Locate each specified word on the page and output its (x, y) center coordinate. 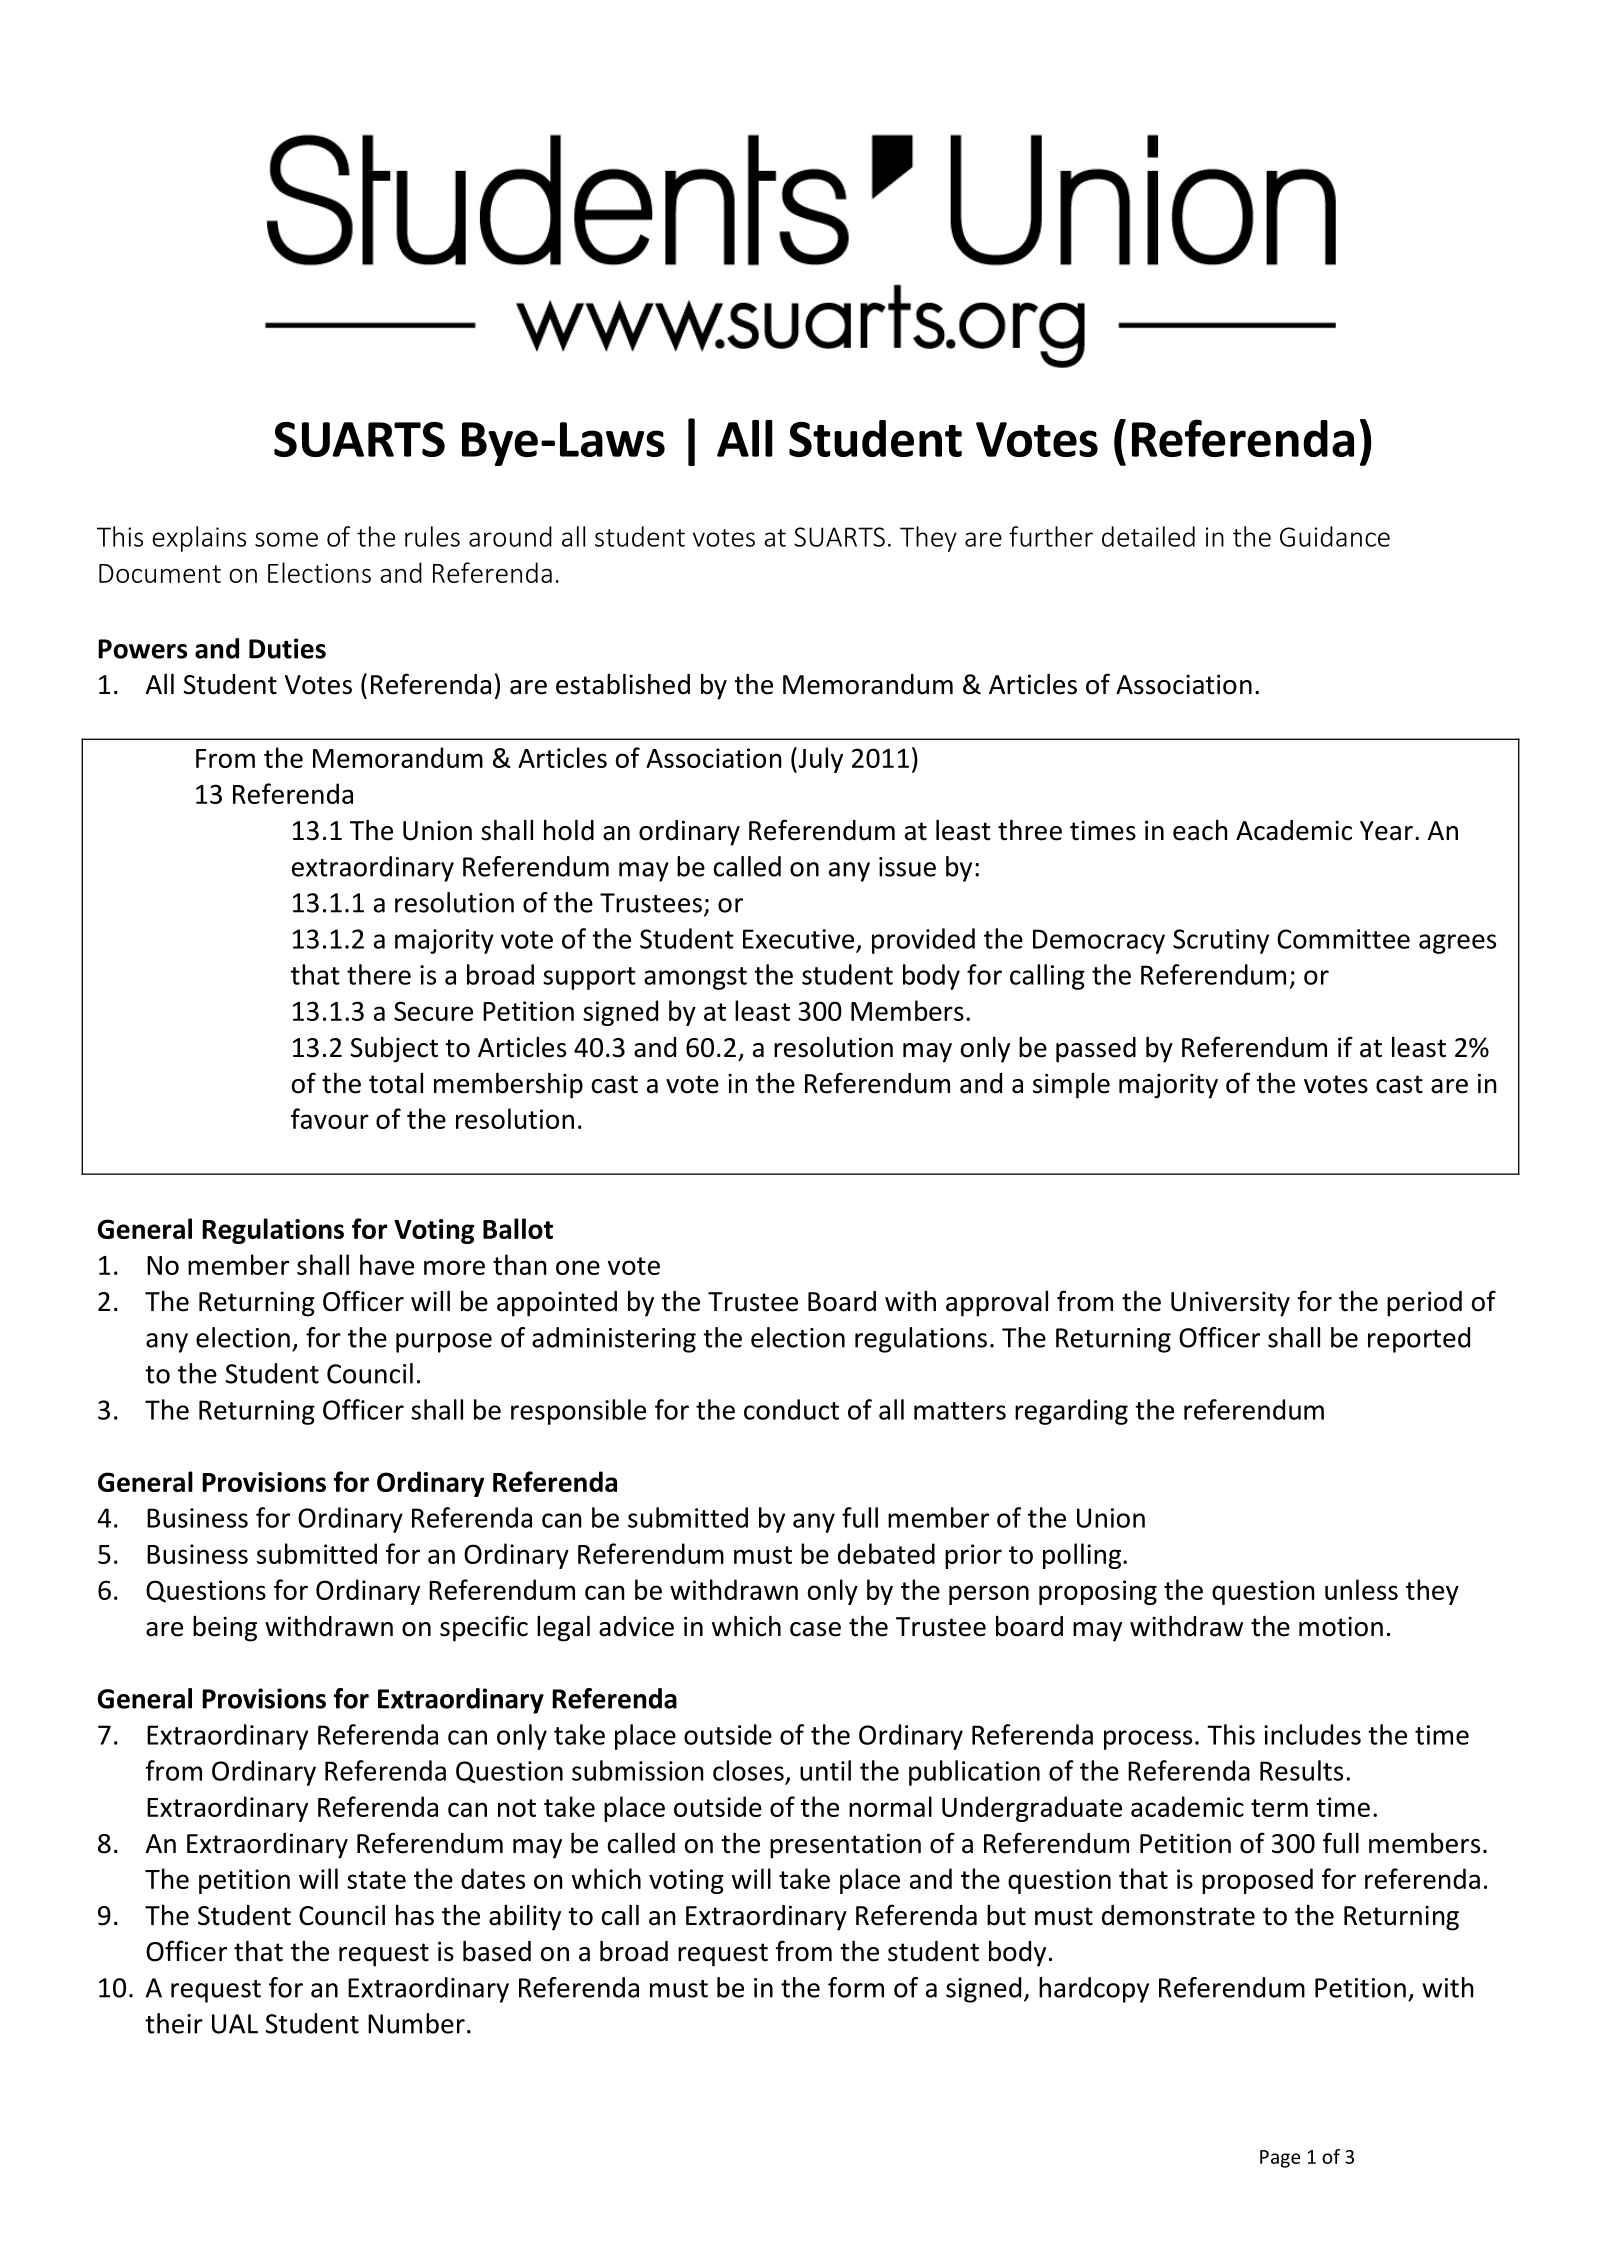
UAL (235, 2024)
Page (1280, 2159)
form (856, 1987)
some (286, 539)
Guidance (1335, 536)
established (623, 684)
